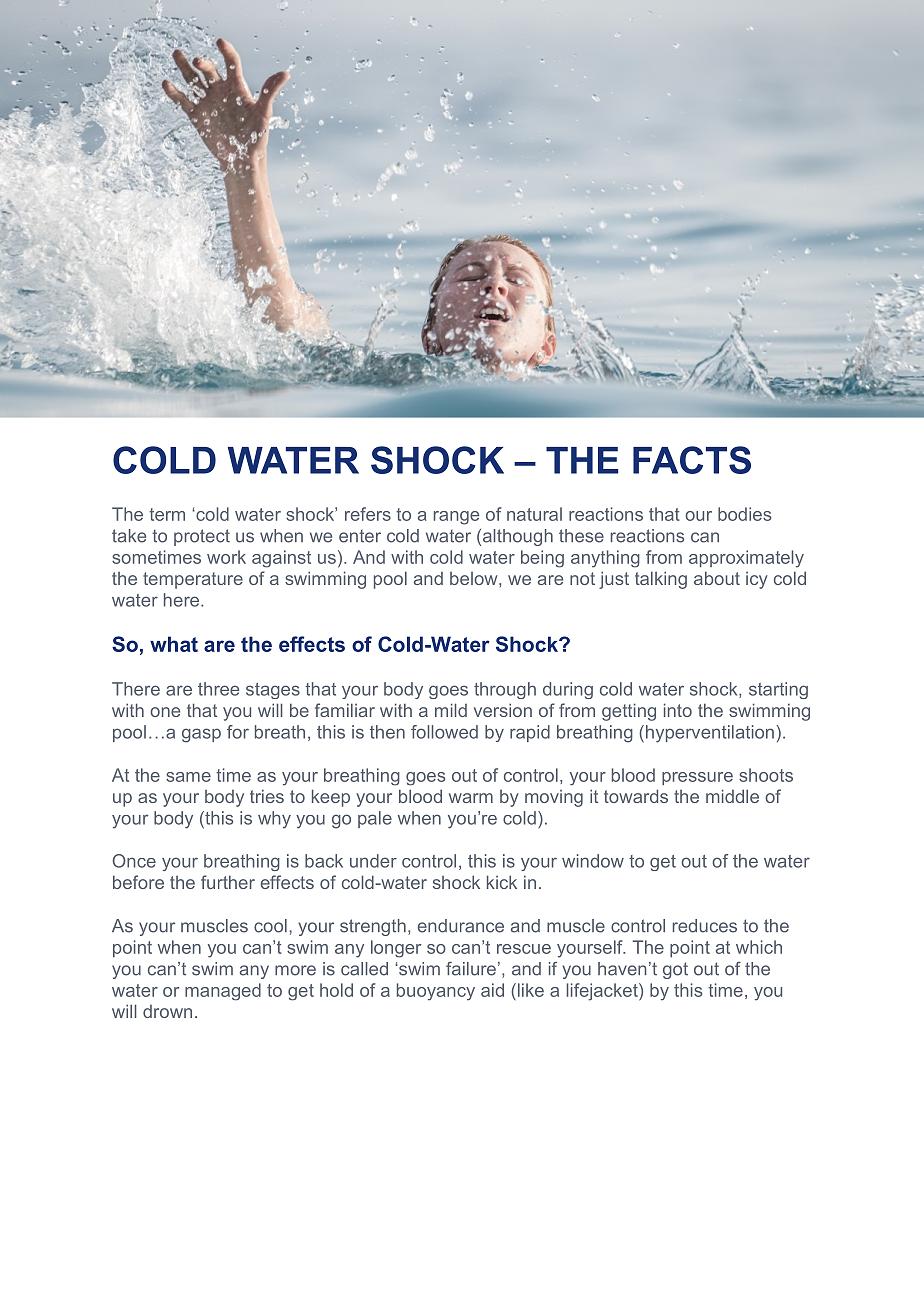 This page has height=1308, width=924. What do you see at coordinates (223, 992) in the page?
I see `managed` at bounding box center [223, 992].
